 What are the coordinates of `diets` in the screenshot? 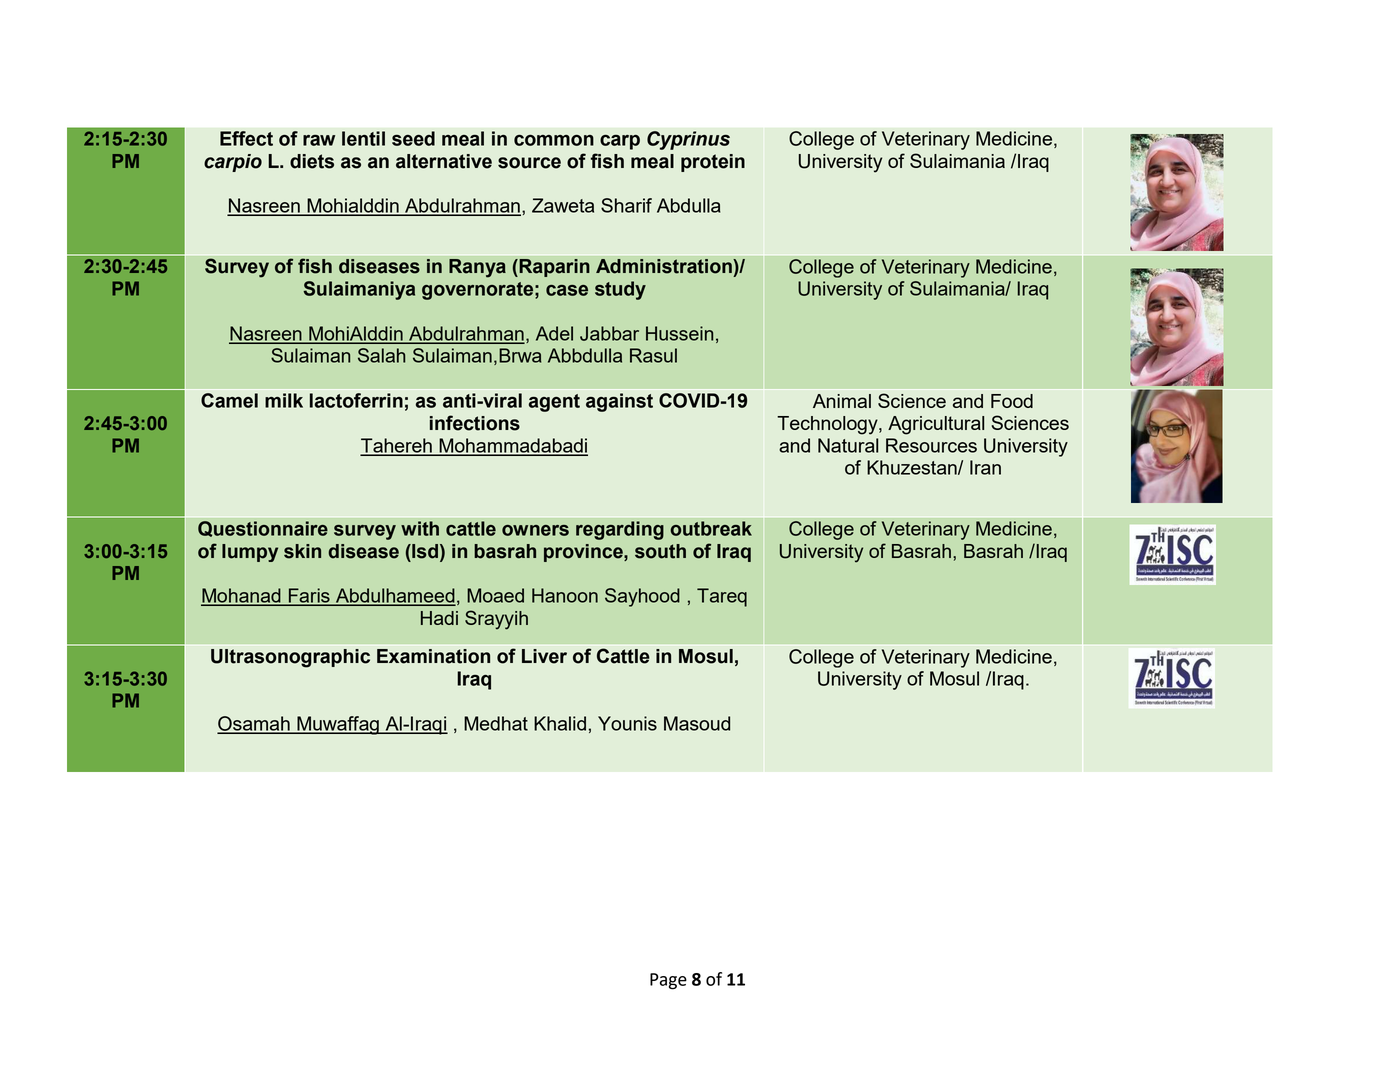 It's located at (312, 161).
